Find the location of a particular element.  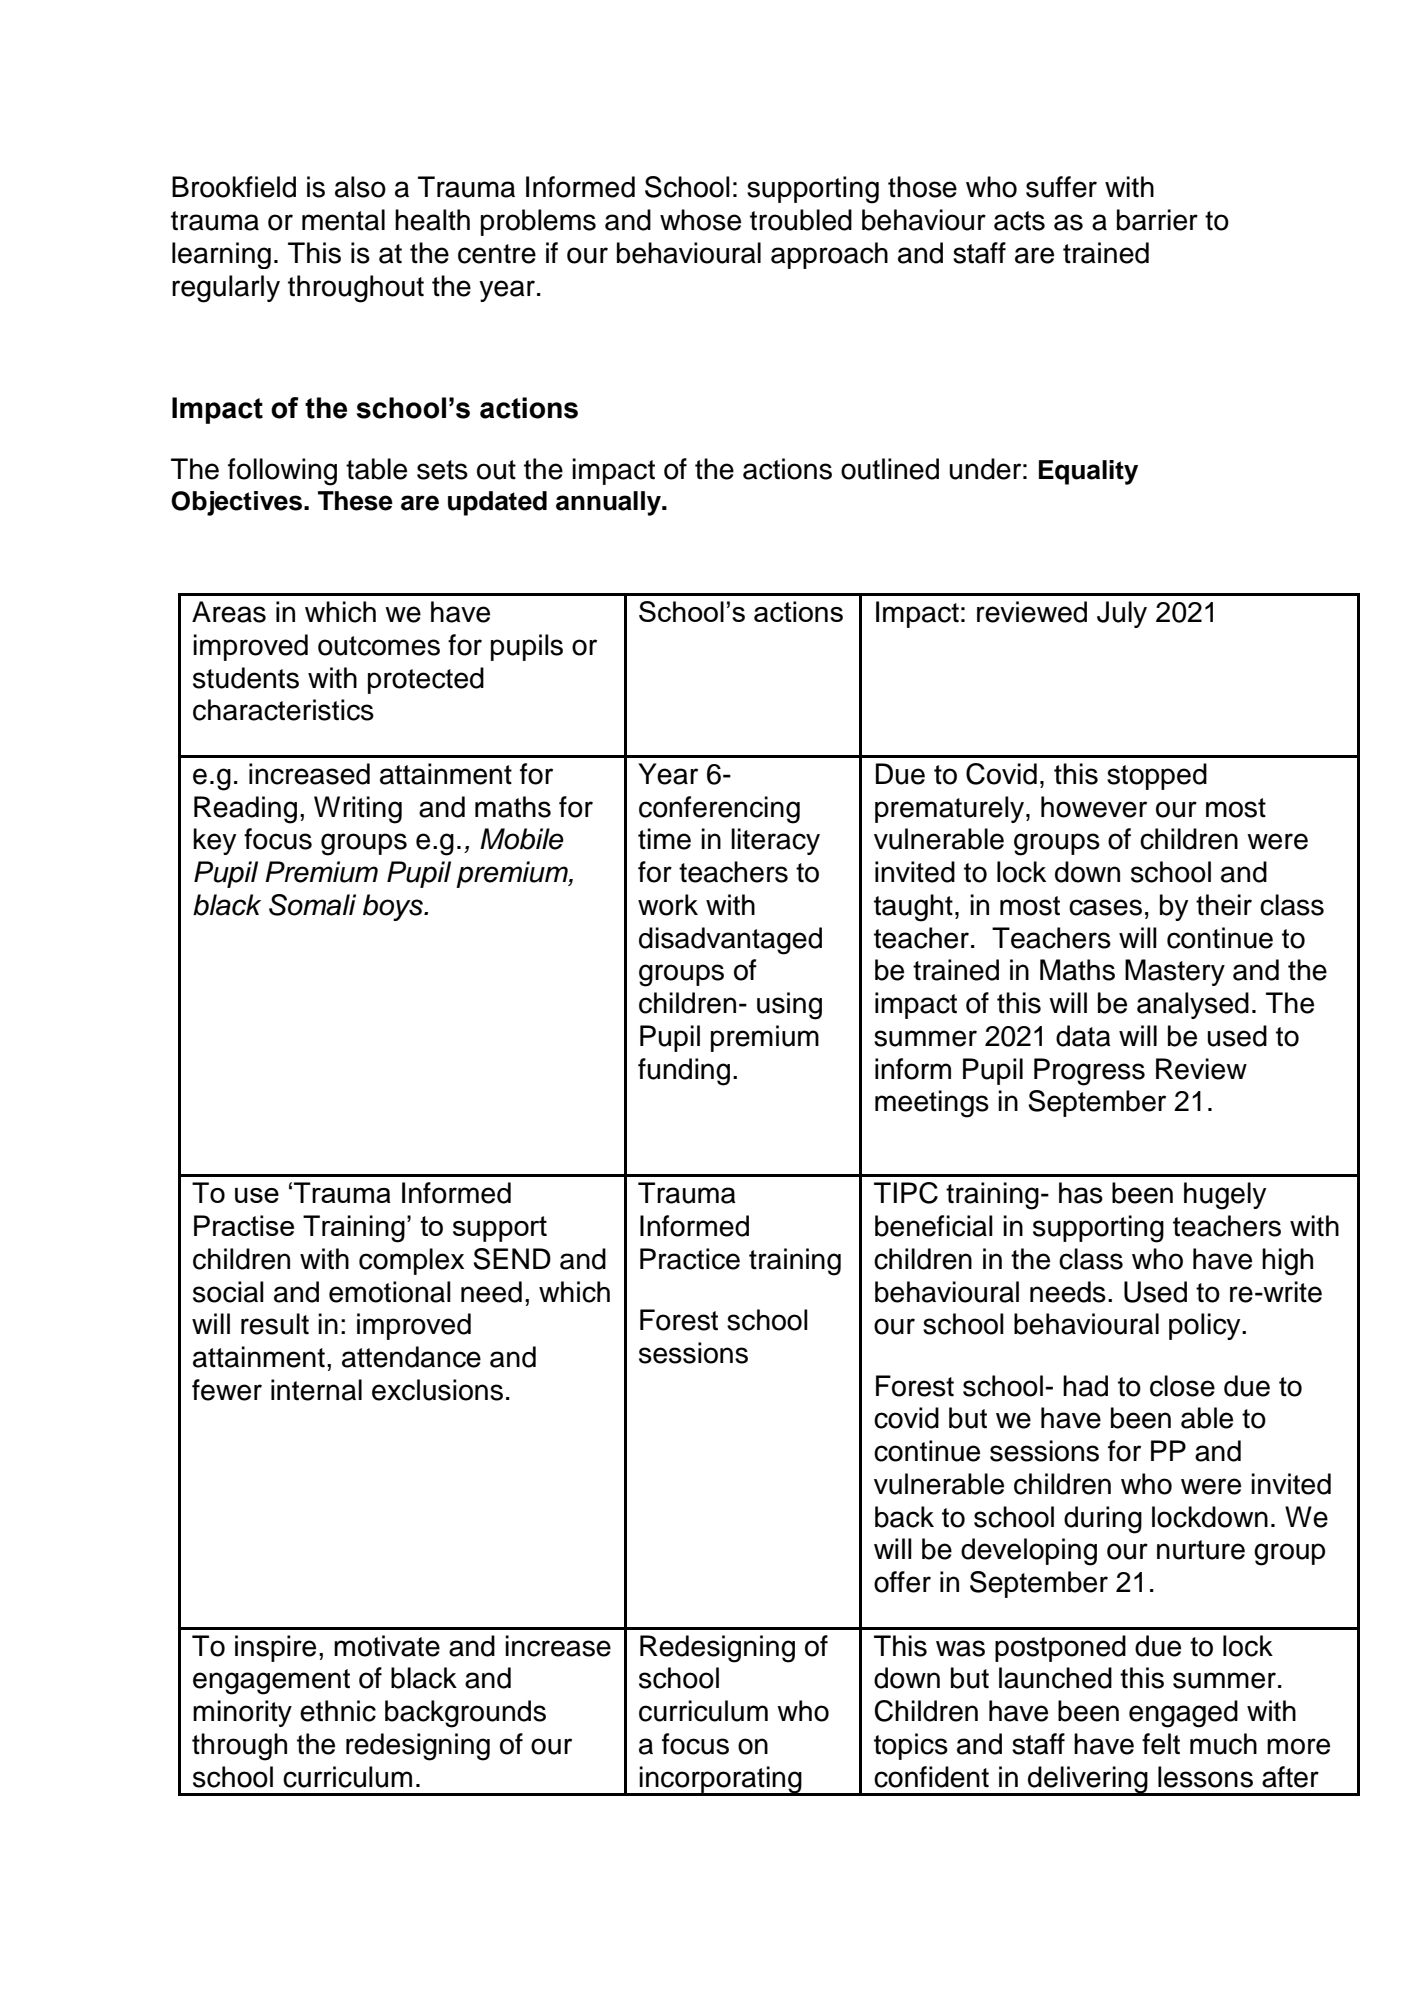

complex is located at coordinates (411, 1261).
